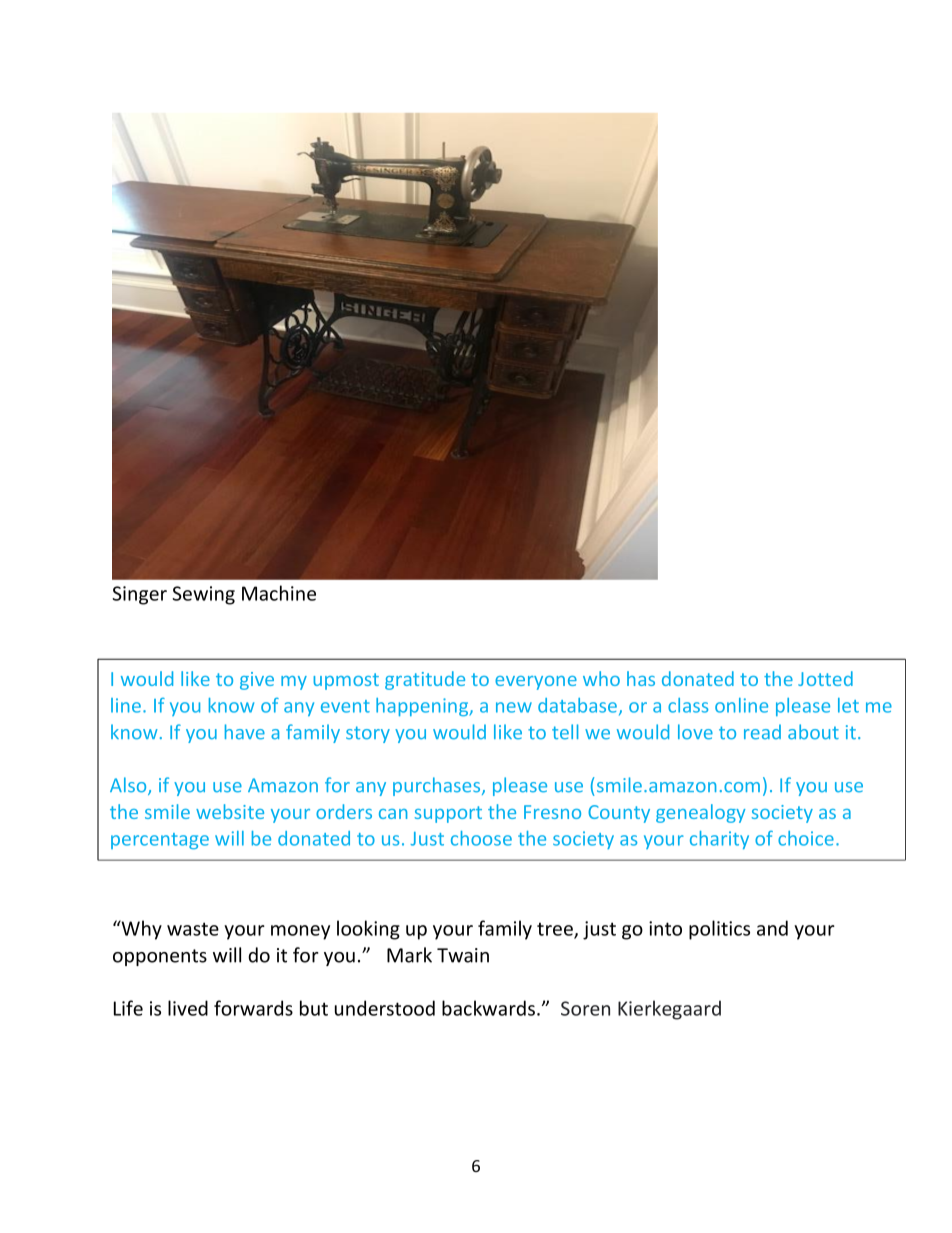 The height and width of the image is (1233, 952). Describe the element at coordinates (279, 593) in the image. I see `Machine` at that location.
